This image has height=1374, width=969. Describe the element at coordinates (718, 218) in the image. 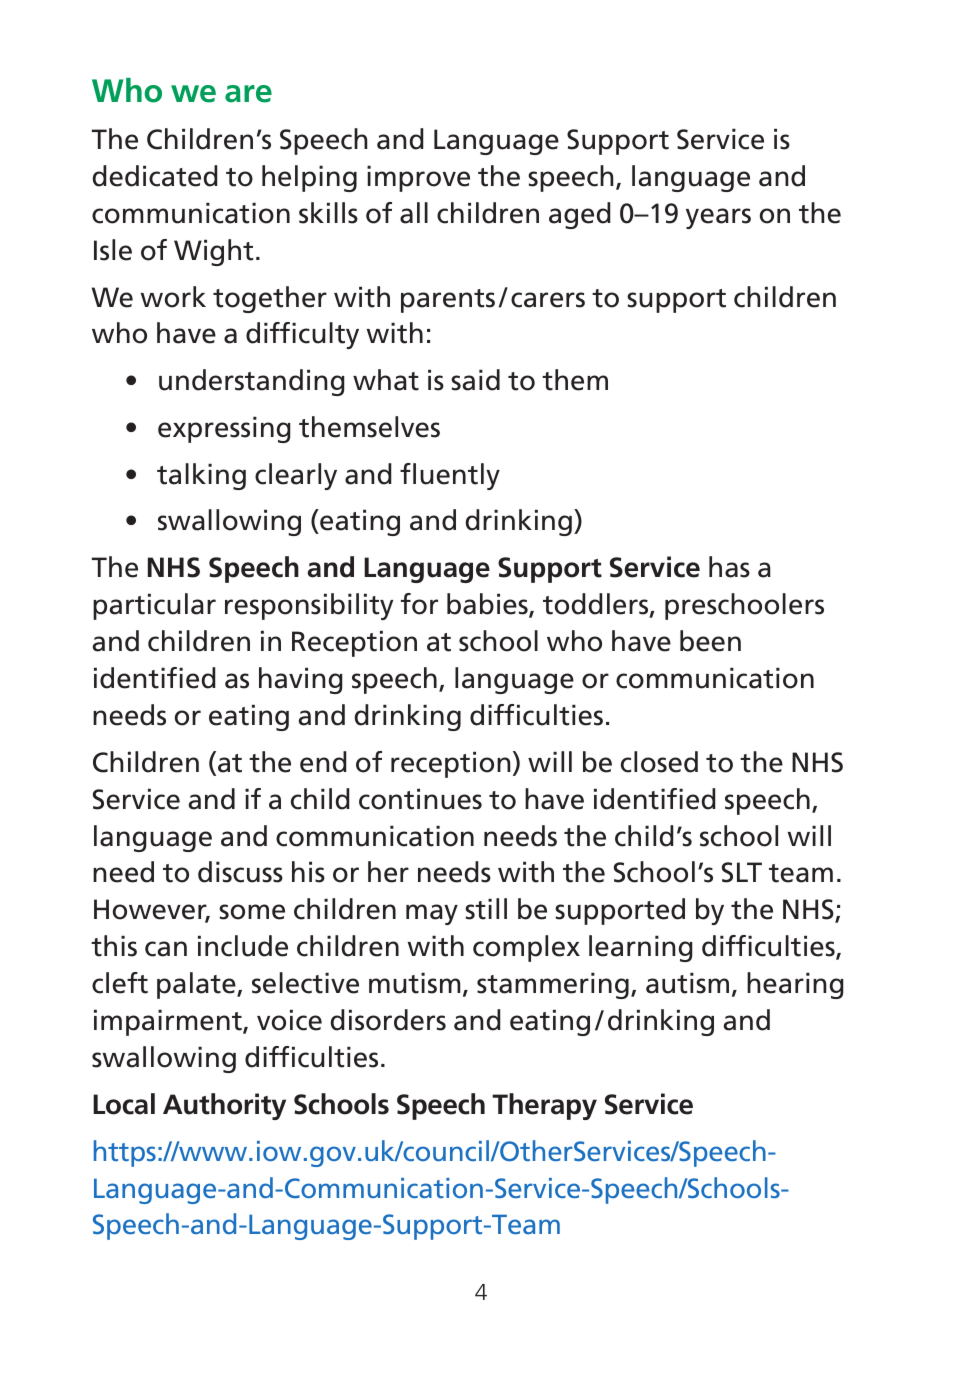

I see `years` at that location.
